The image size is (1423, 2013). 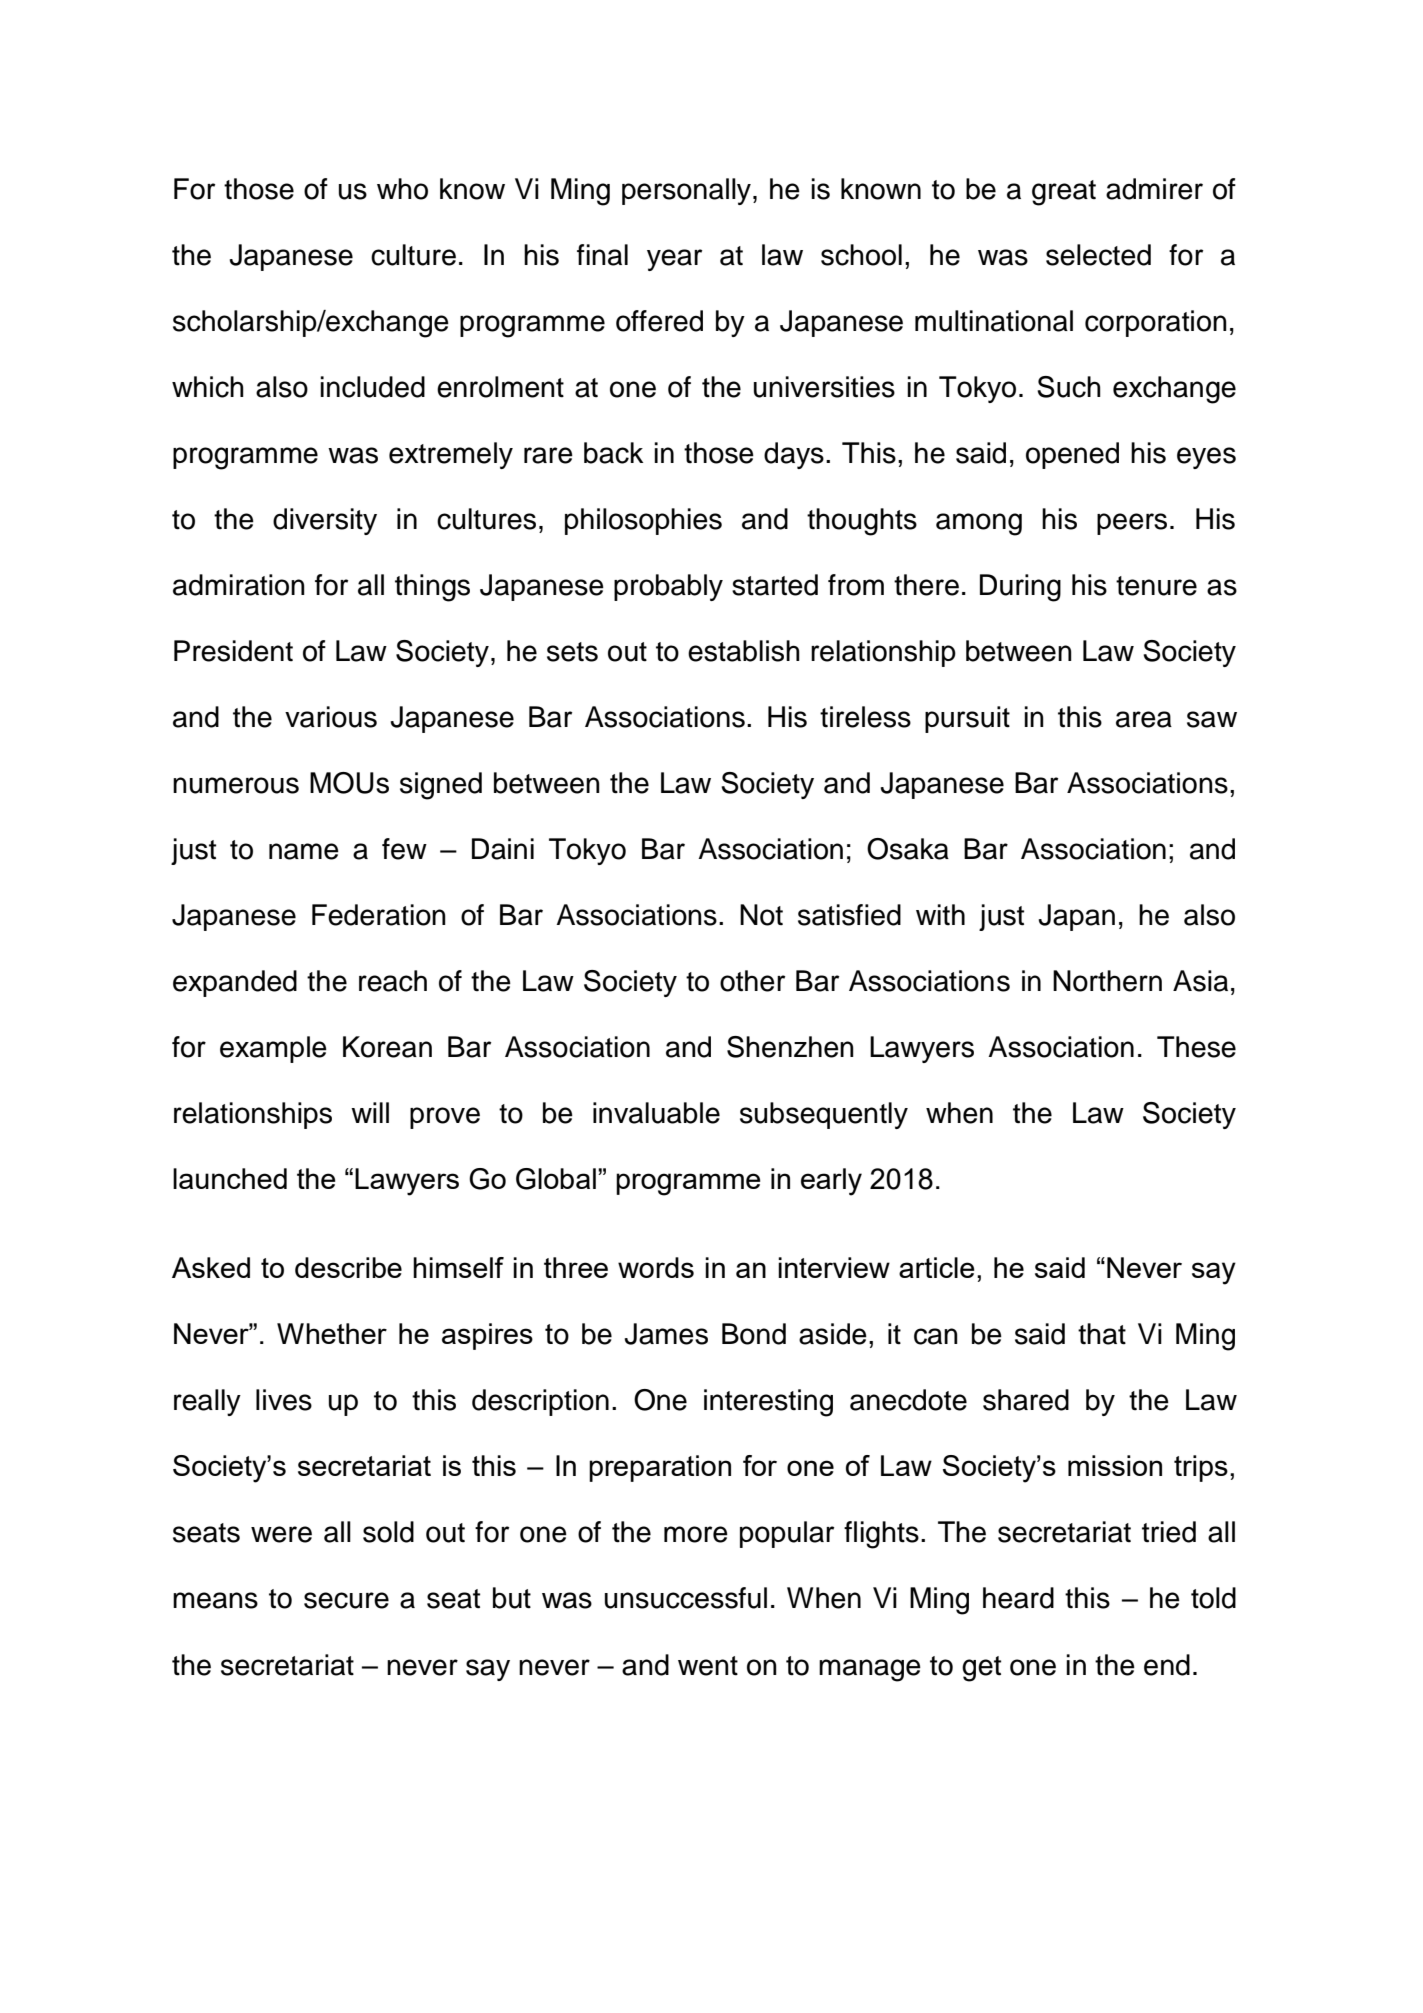 What do you see at coordinates (402, 189) in the page?
I see `who` at bounding box center [402, 189].
